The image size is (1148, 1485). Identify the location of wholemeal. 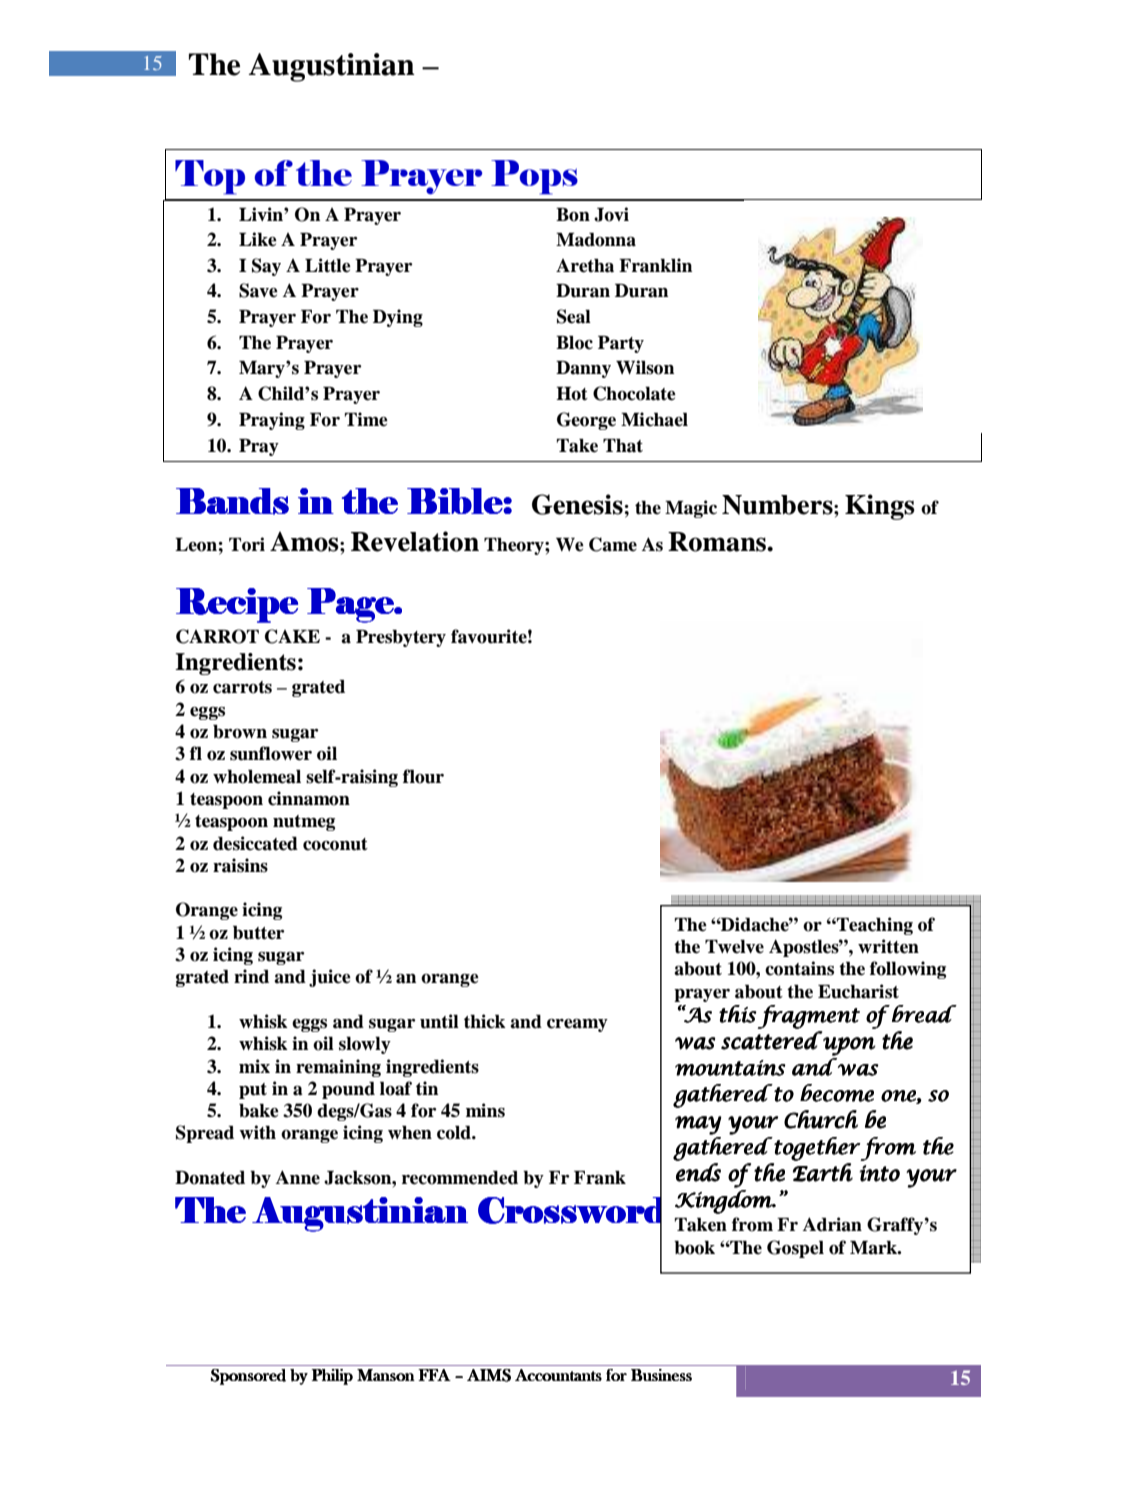
(257, 777).
